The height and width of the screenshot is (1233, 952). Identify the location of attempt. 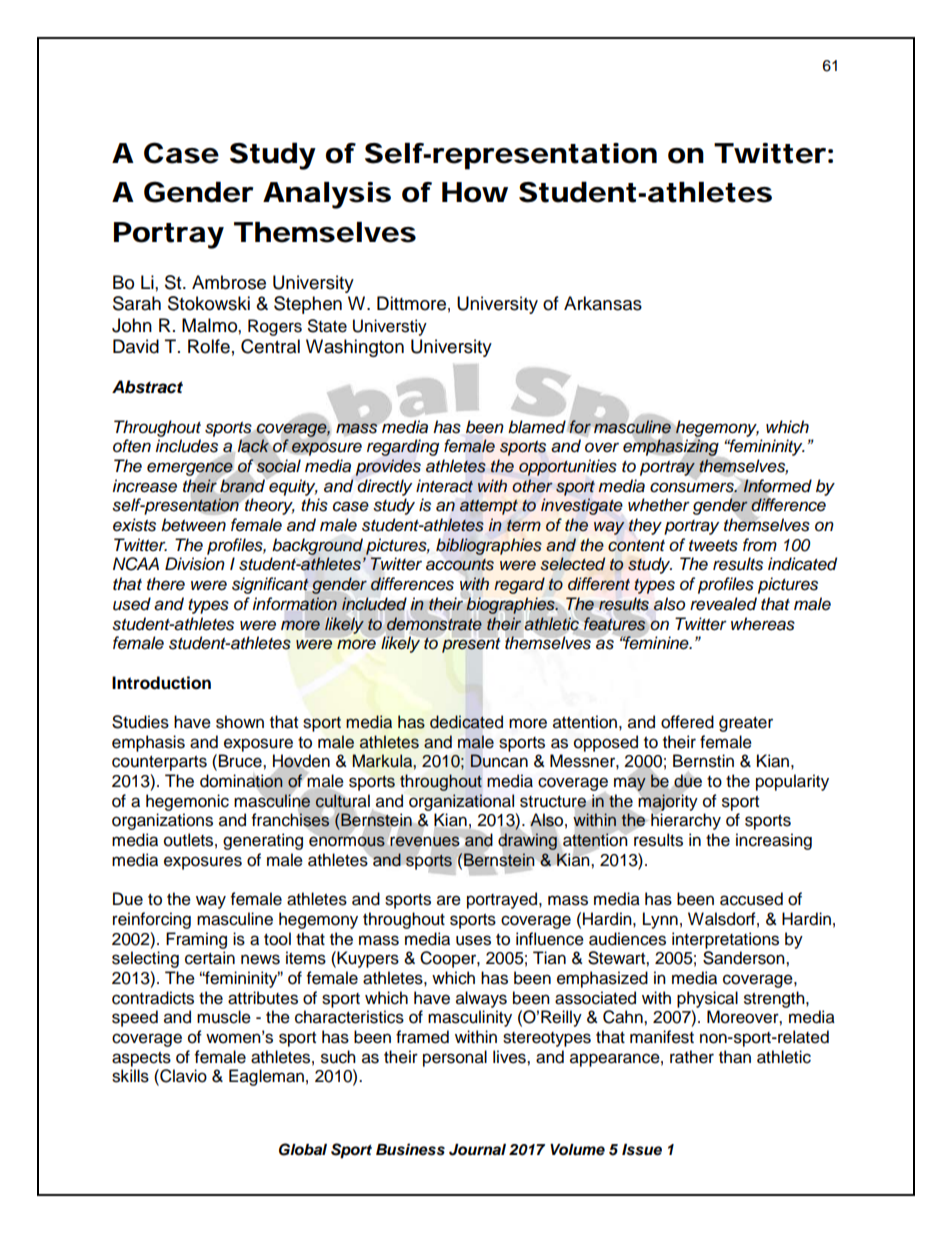
(489, 507).
